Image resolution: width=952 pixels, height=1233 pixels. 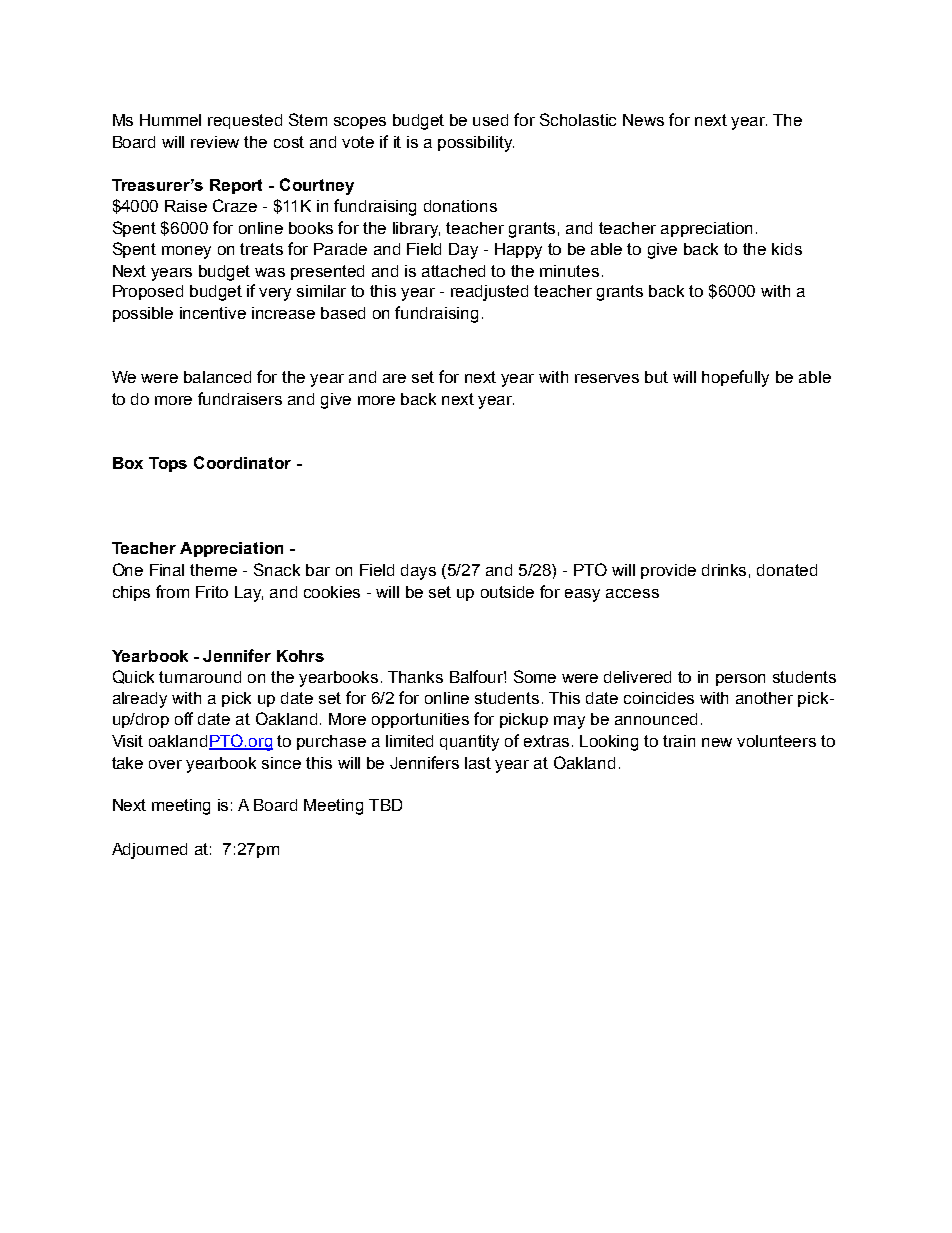 I want to click on quantity, so click(x=469, y=743).
